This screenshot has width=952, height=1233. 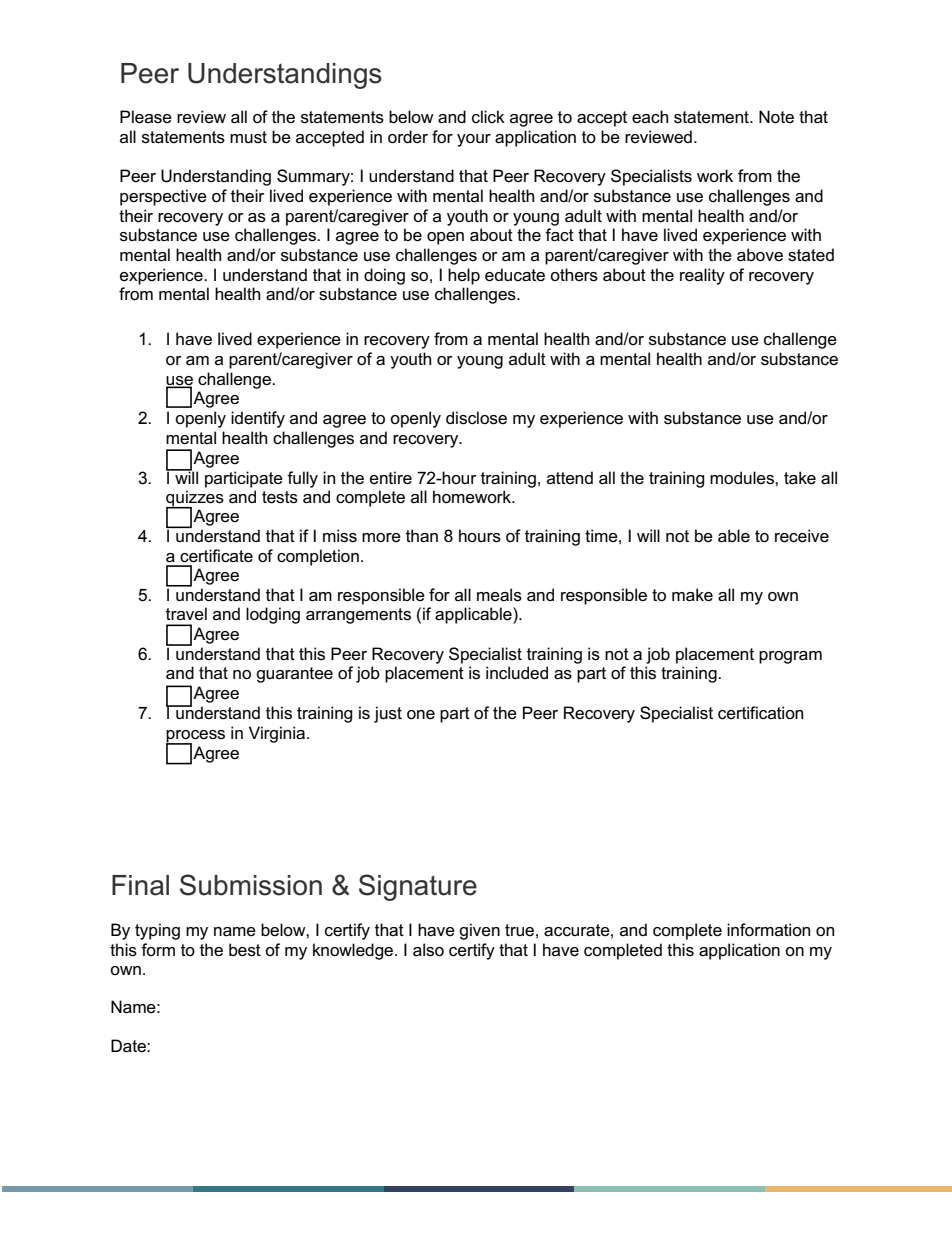 What do you see at coordinates (129, 1046) in the screenshot?
I see `Date` at bounding box center [129, 1046].
